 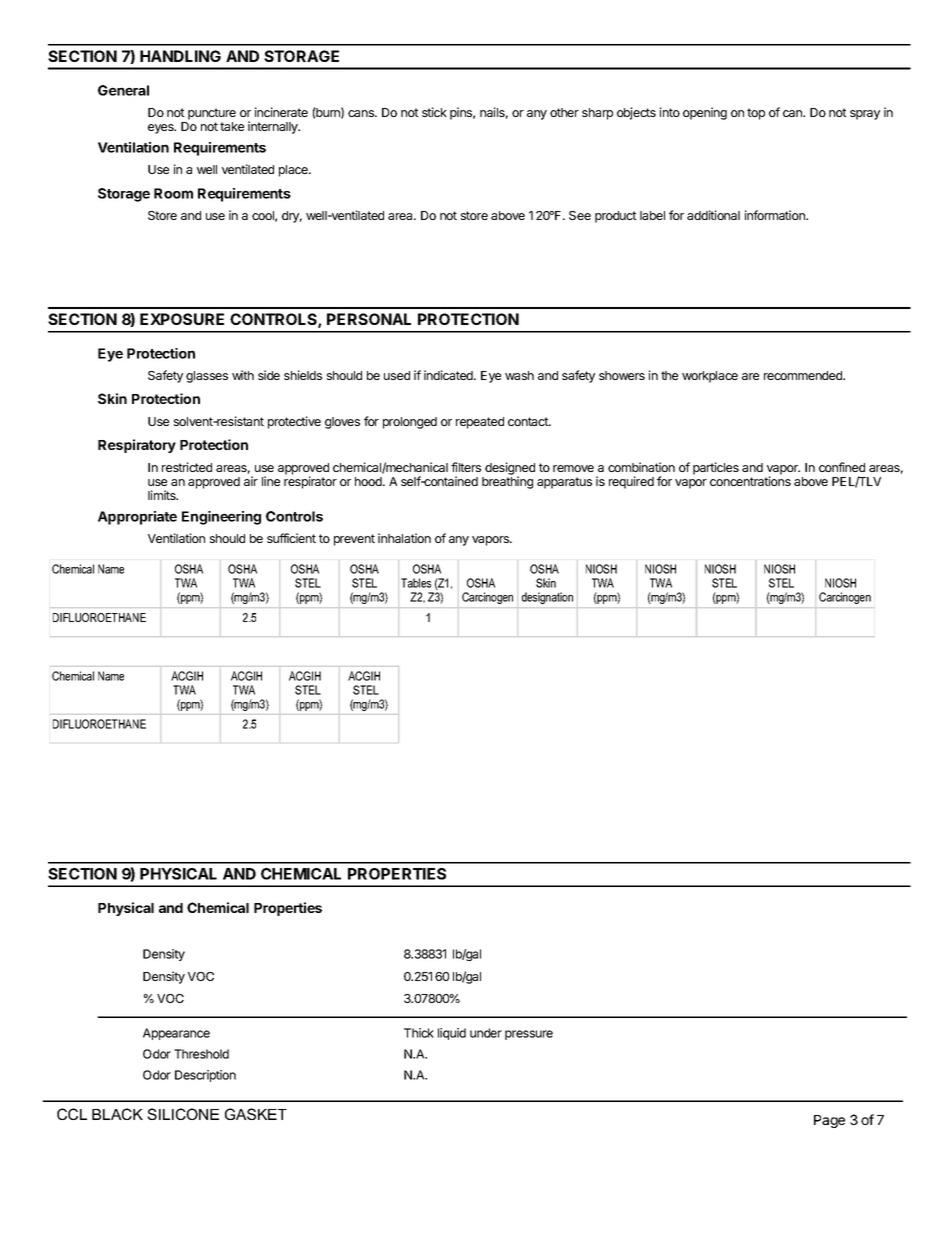 What do you see at coordinates (416, 583) in the page?
I see `Tables` at bounding box center [416, 583].
